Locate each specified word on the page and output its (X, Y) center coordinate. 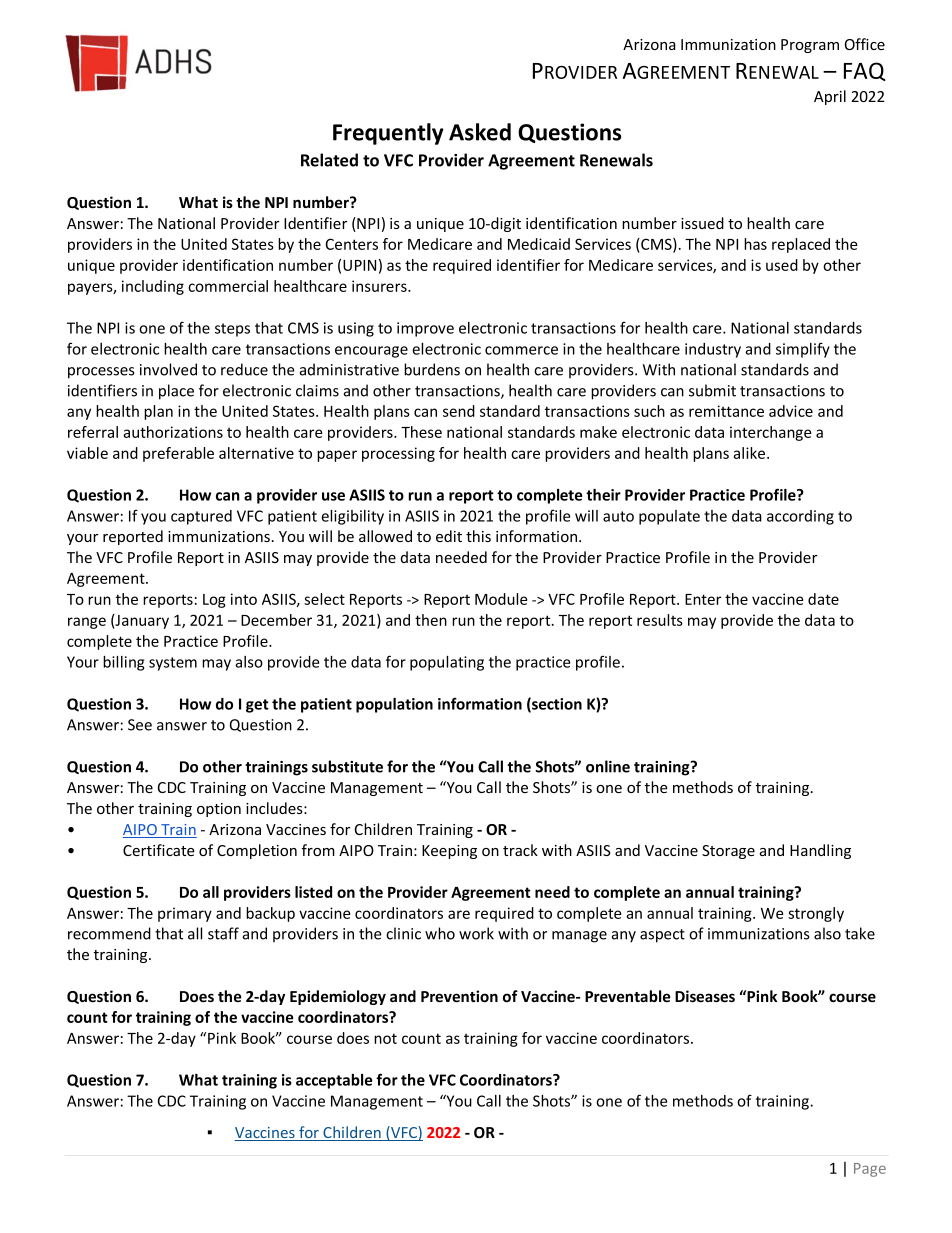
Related (329, 160)
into (244, 599)
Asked (480, 132)
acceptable (334, 1081)
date (823, 599)
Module (501, 599)
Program (810, 46)
